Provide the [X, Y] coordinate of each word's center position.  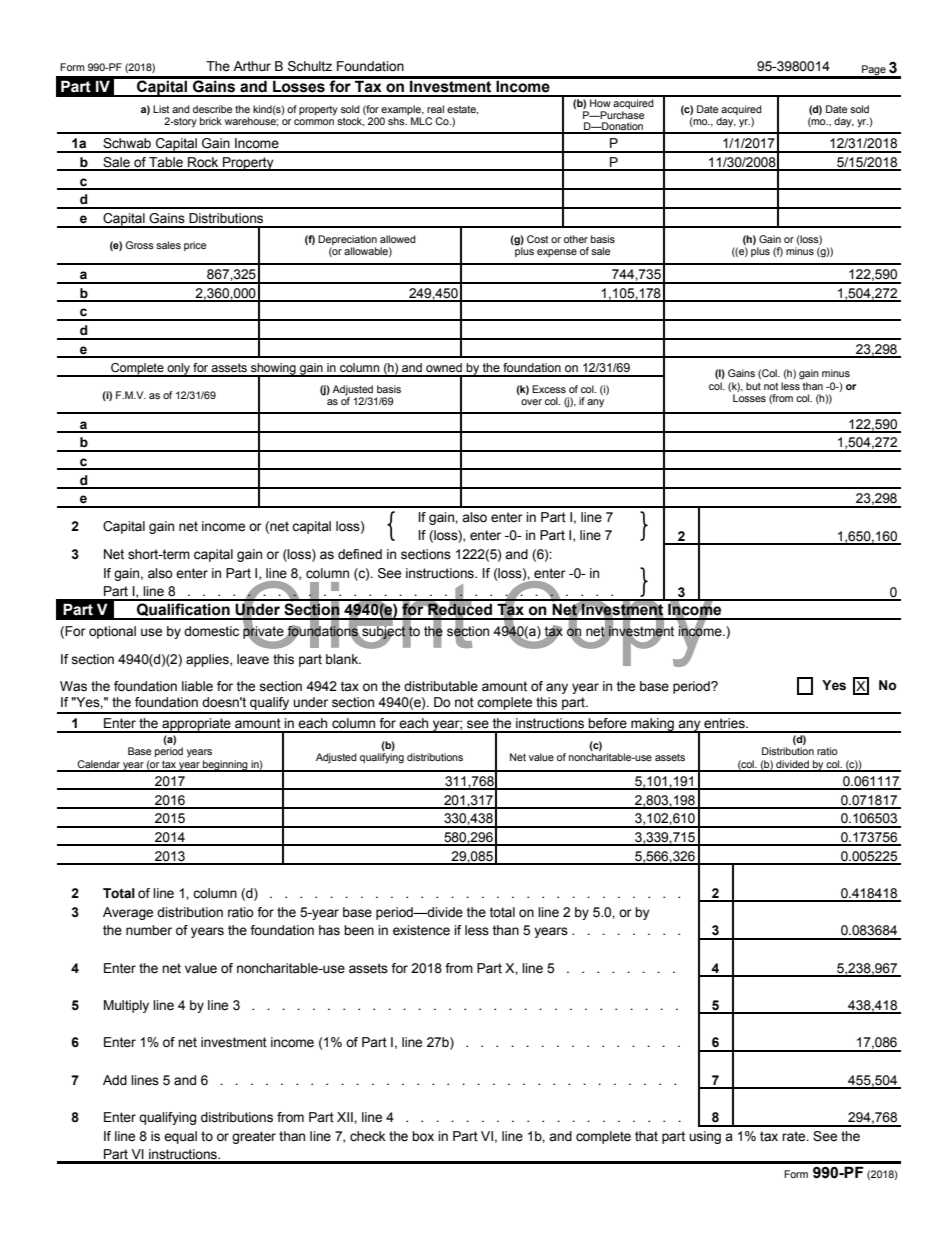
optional [112, 632]
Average [128, 913]
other [576, 239]
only [178, 370]
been [359, 930]
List [161, 109]
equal [180, 1137]
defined [360, 554]
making [652, 725]
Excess [549, 389]
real [435, 109]
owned [444, 367]
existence [421, 930]
